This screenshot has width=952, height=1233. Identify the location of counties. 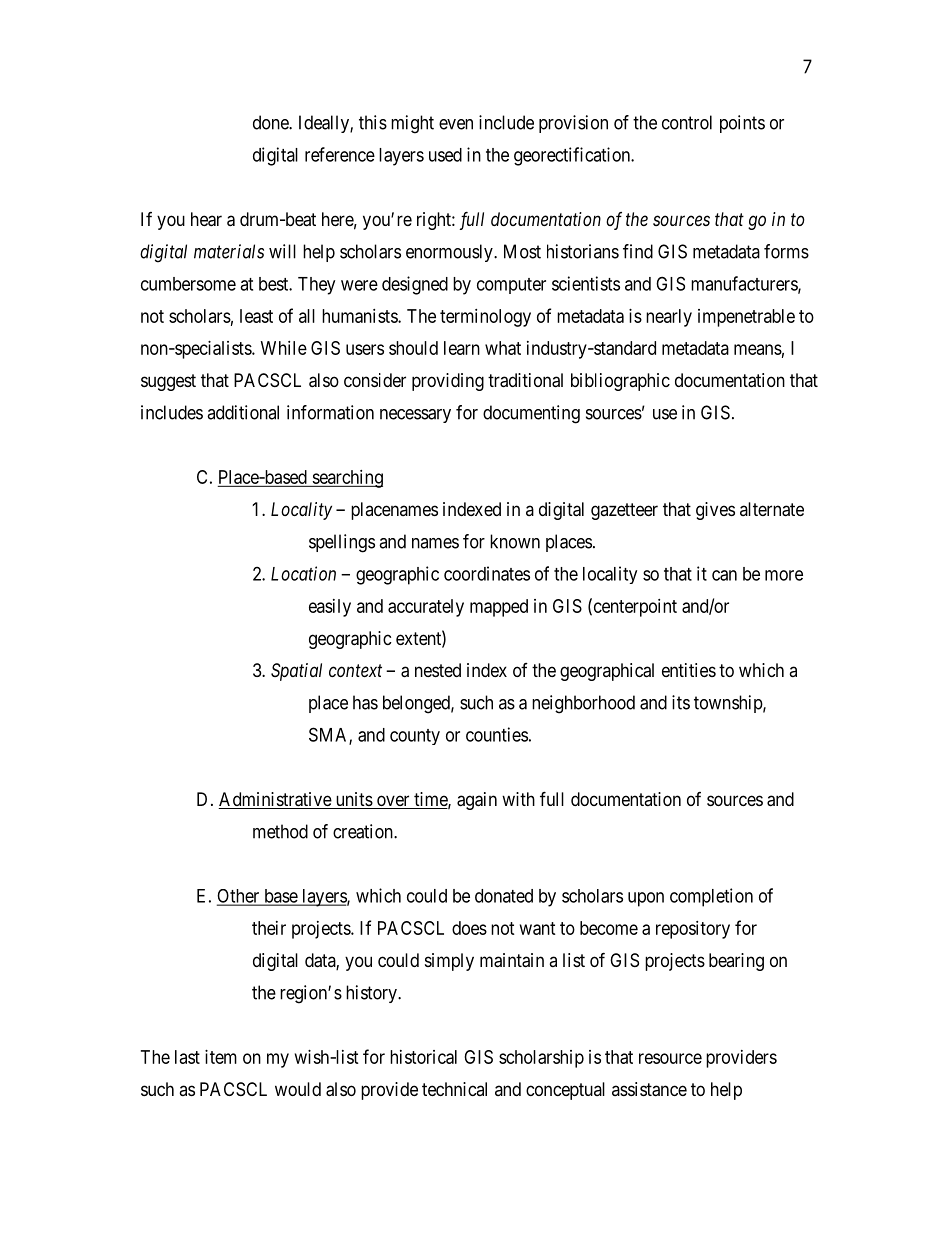
(497, 734).
